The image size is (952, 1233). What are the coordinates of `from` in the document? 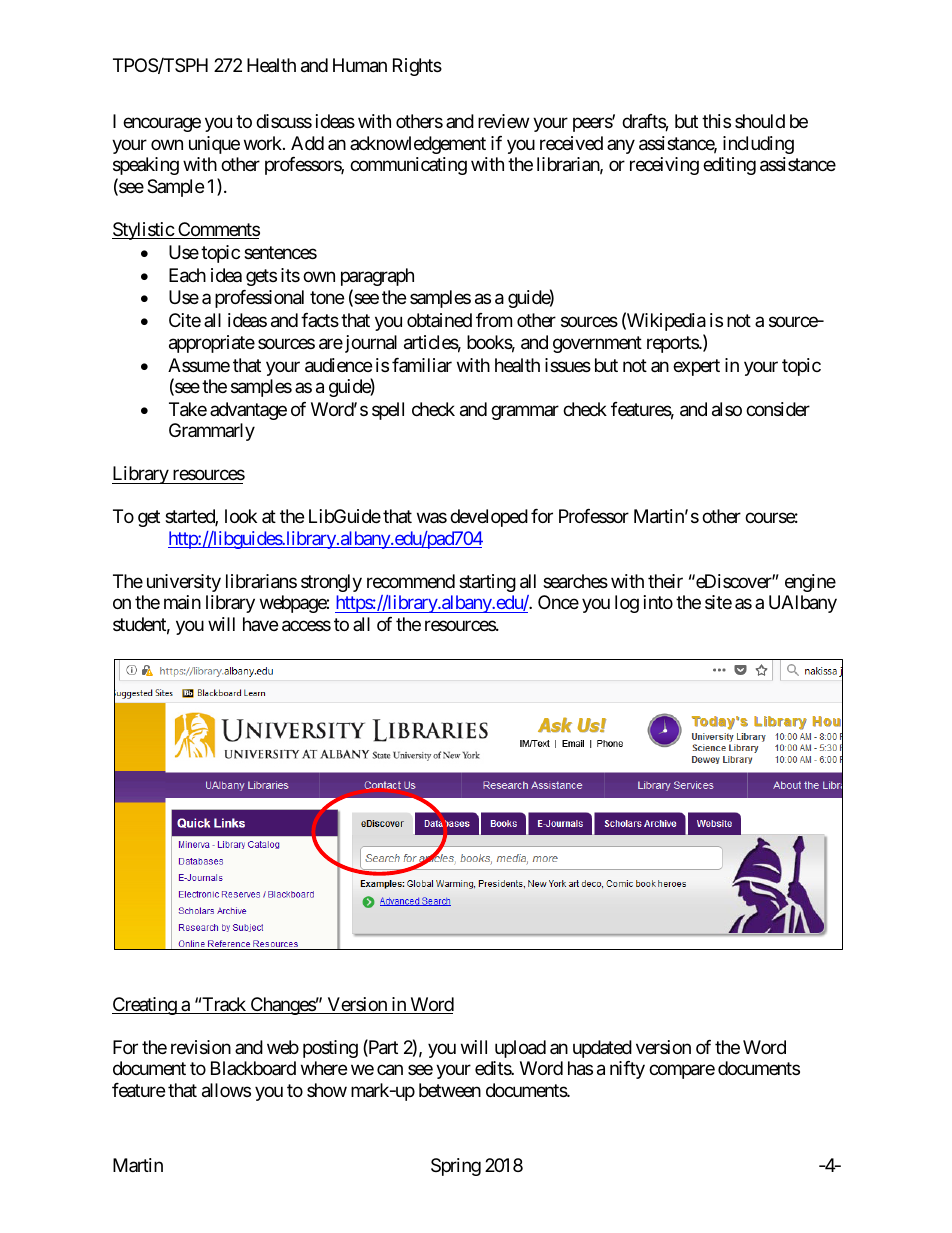 It's located at (494, 320).
